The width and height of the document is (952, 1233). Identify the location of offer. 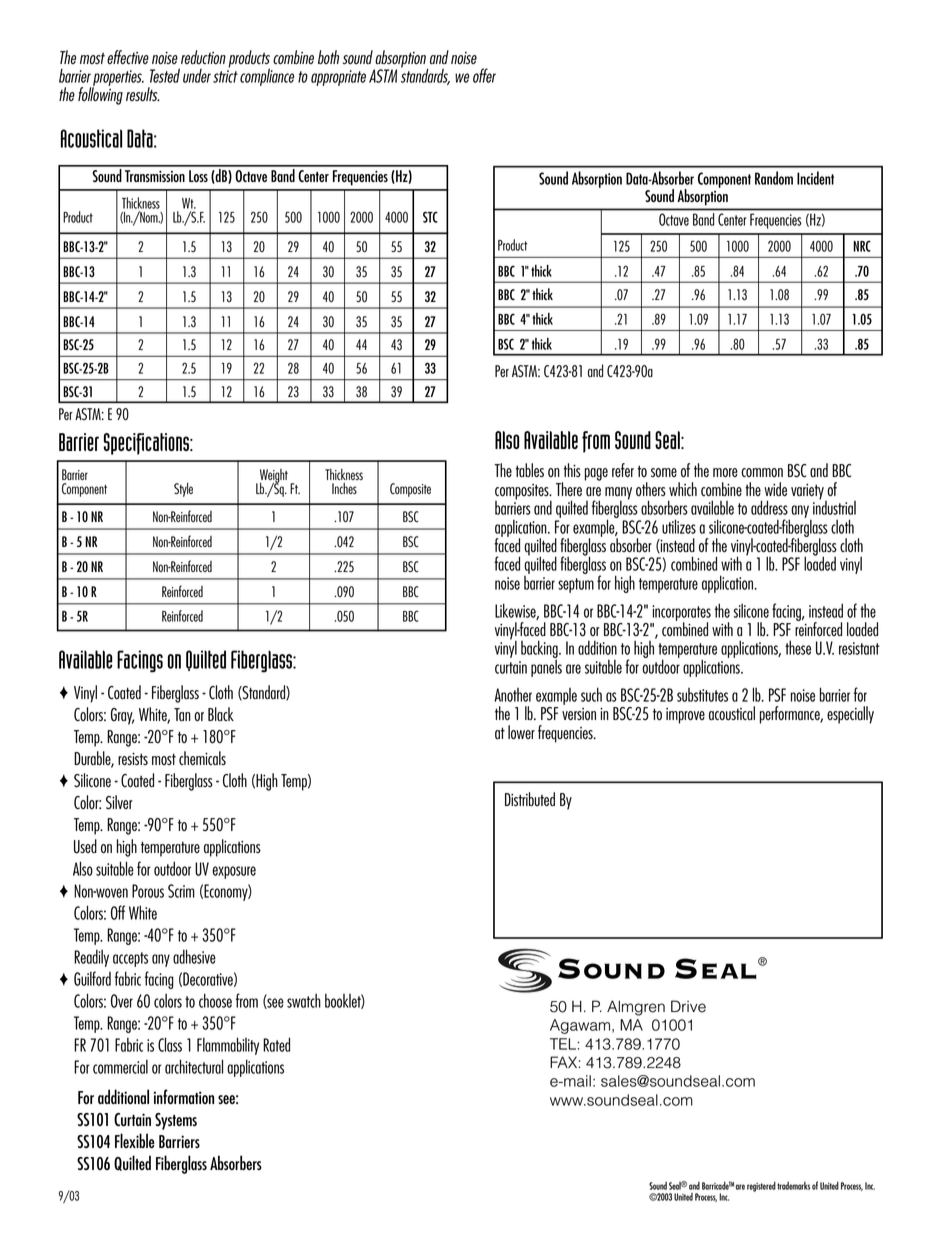
(484, 75).
